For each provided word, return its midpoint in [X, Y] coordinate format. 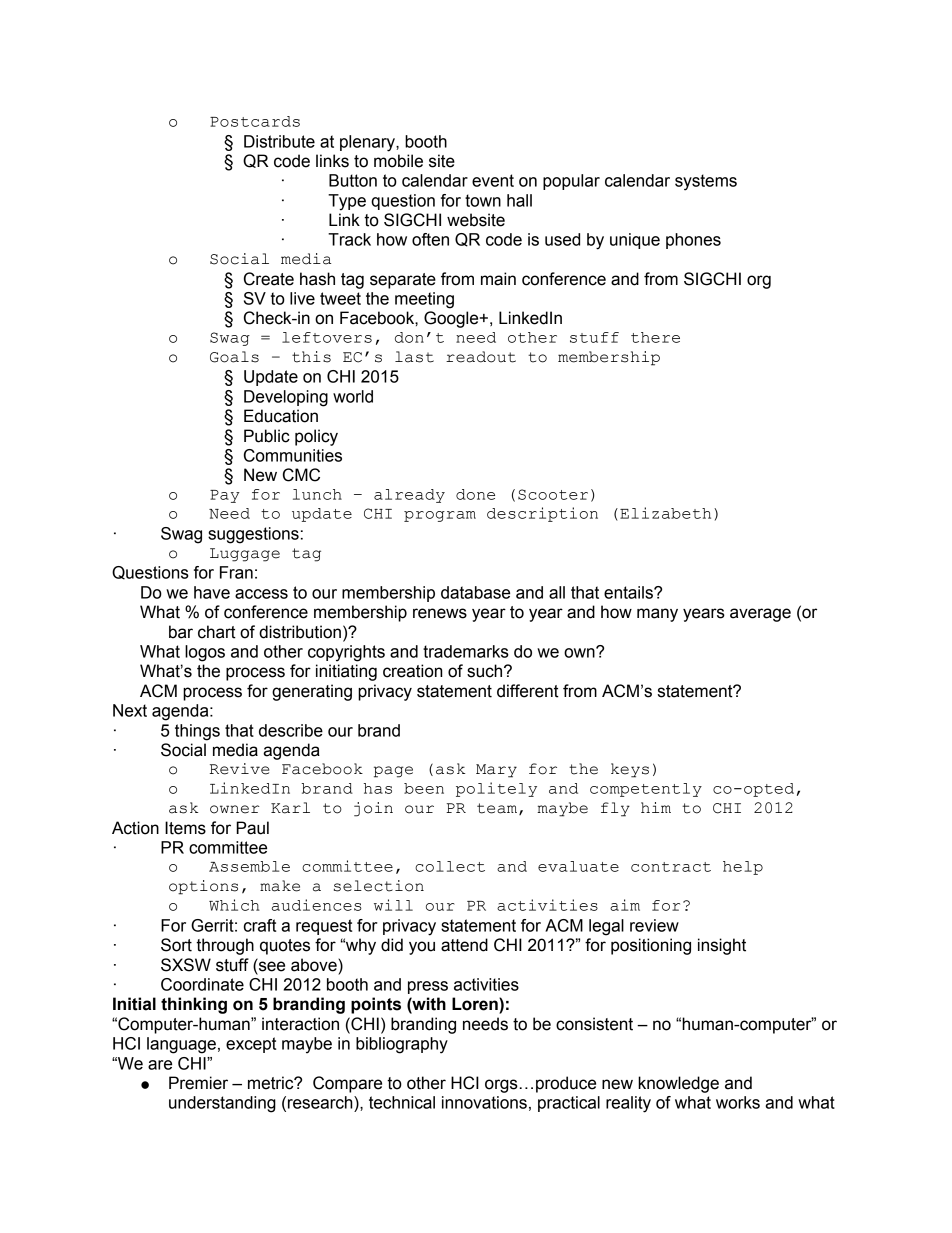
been [424, 788]
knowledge [678, 1084]
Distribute [279, 141]
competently [646, 790]
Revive [239, 769]
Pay [225, 496]
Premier [198, 1083]
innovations [484, 1102]
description [542, 514]
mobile [398, 161]
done [475, 494]
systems [706, 182]
